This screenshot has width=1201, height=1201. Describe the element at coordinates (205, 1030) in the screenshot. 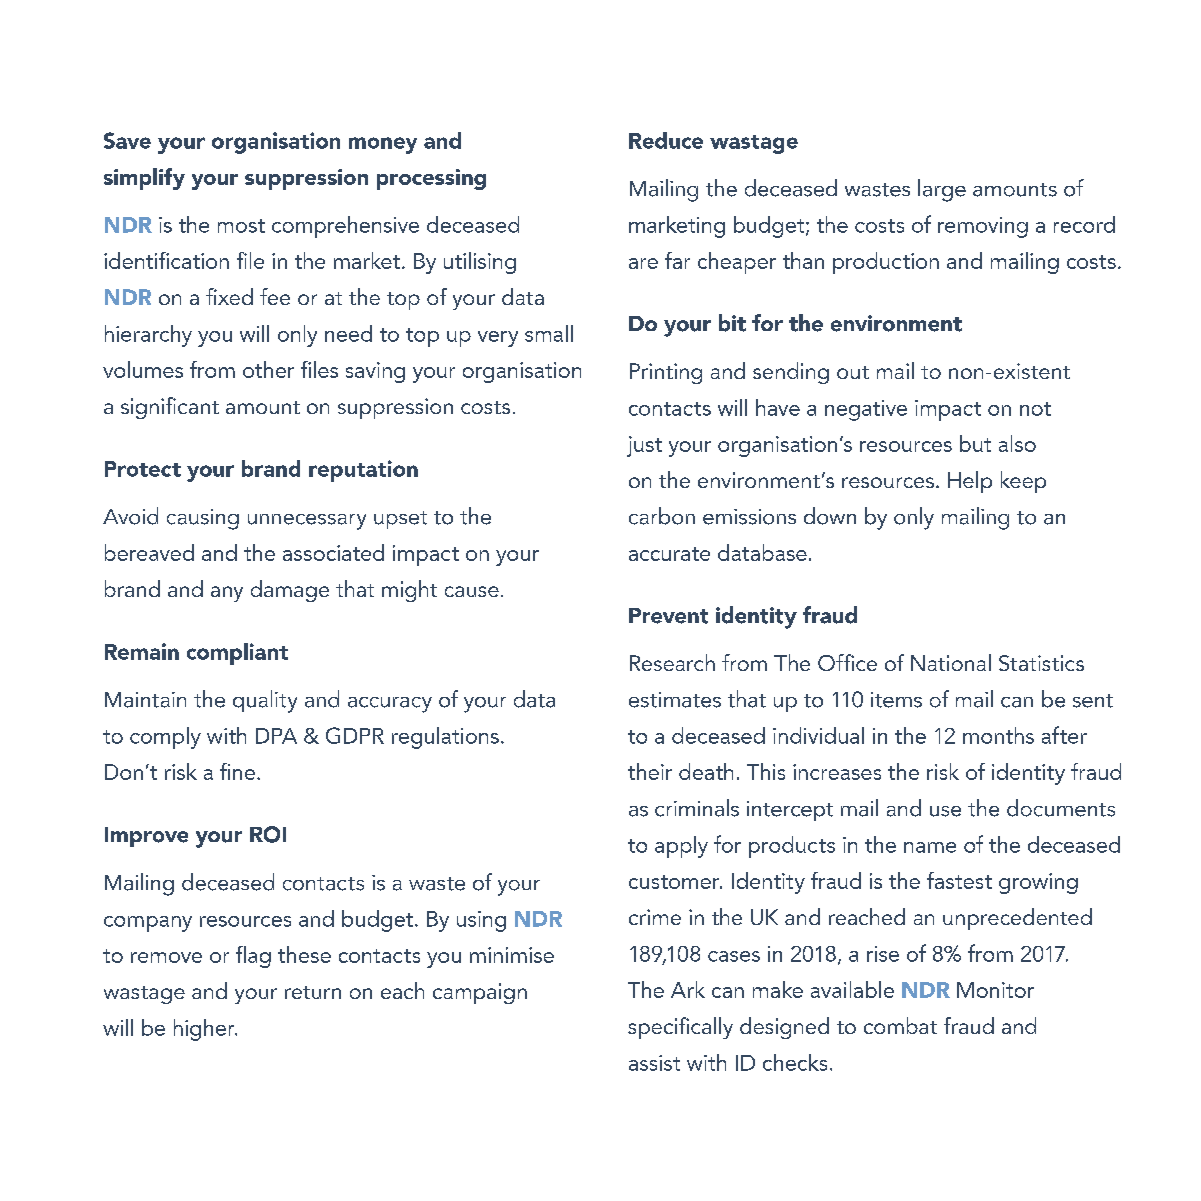

I see `higher` at that location.
